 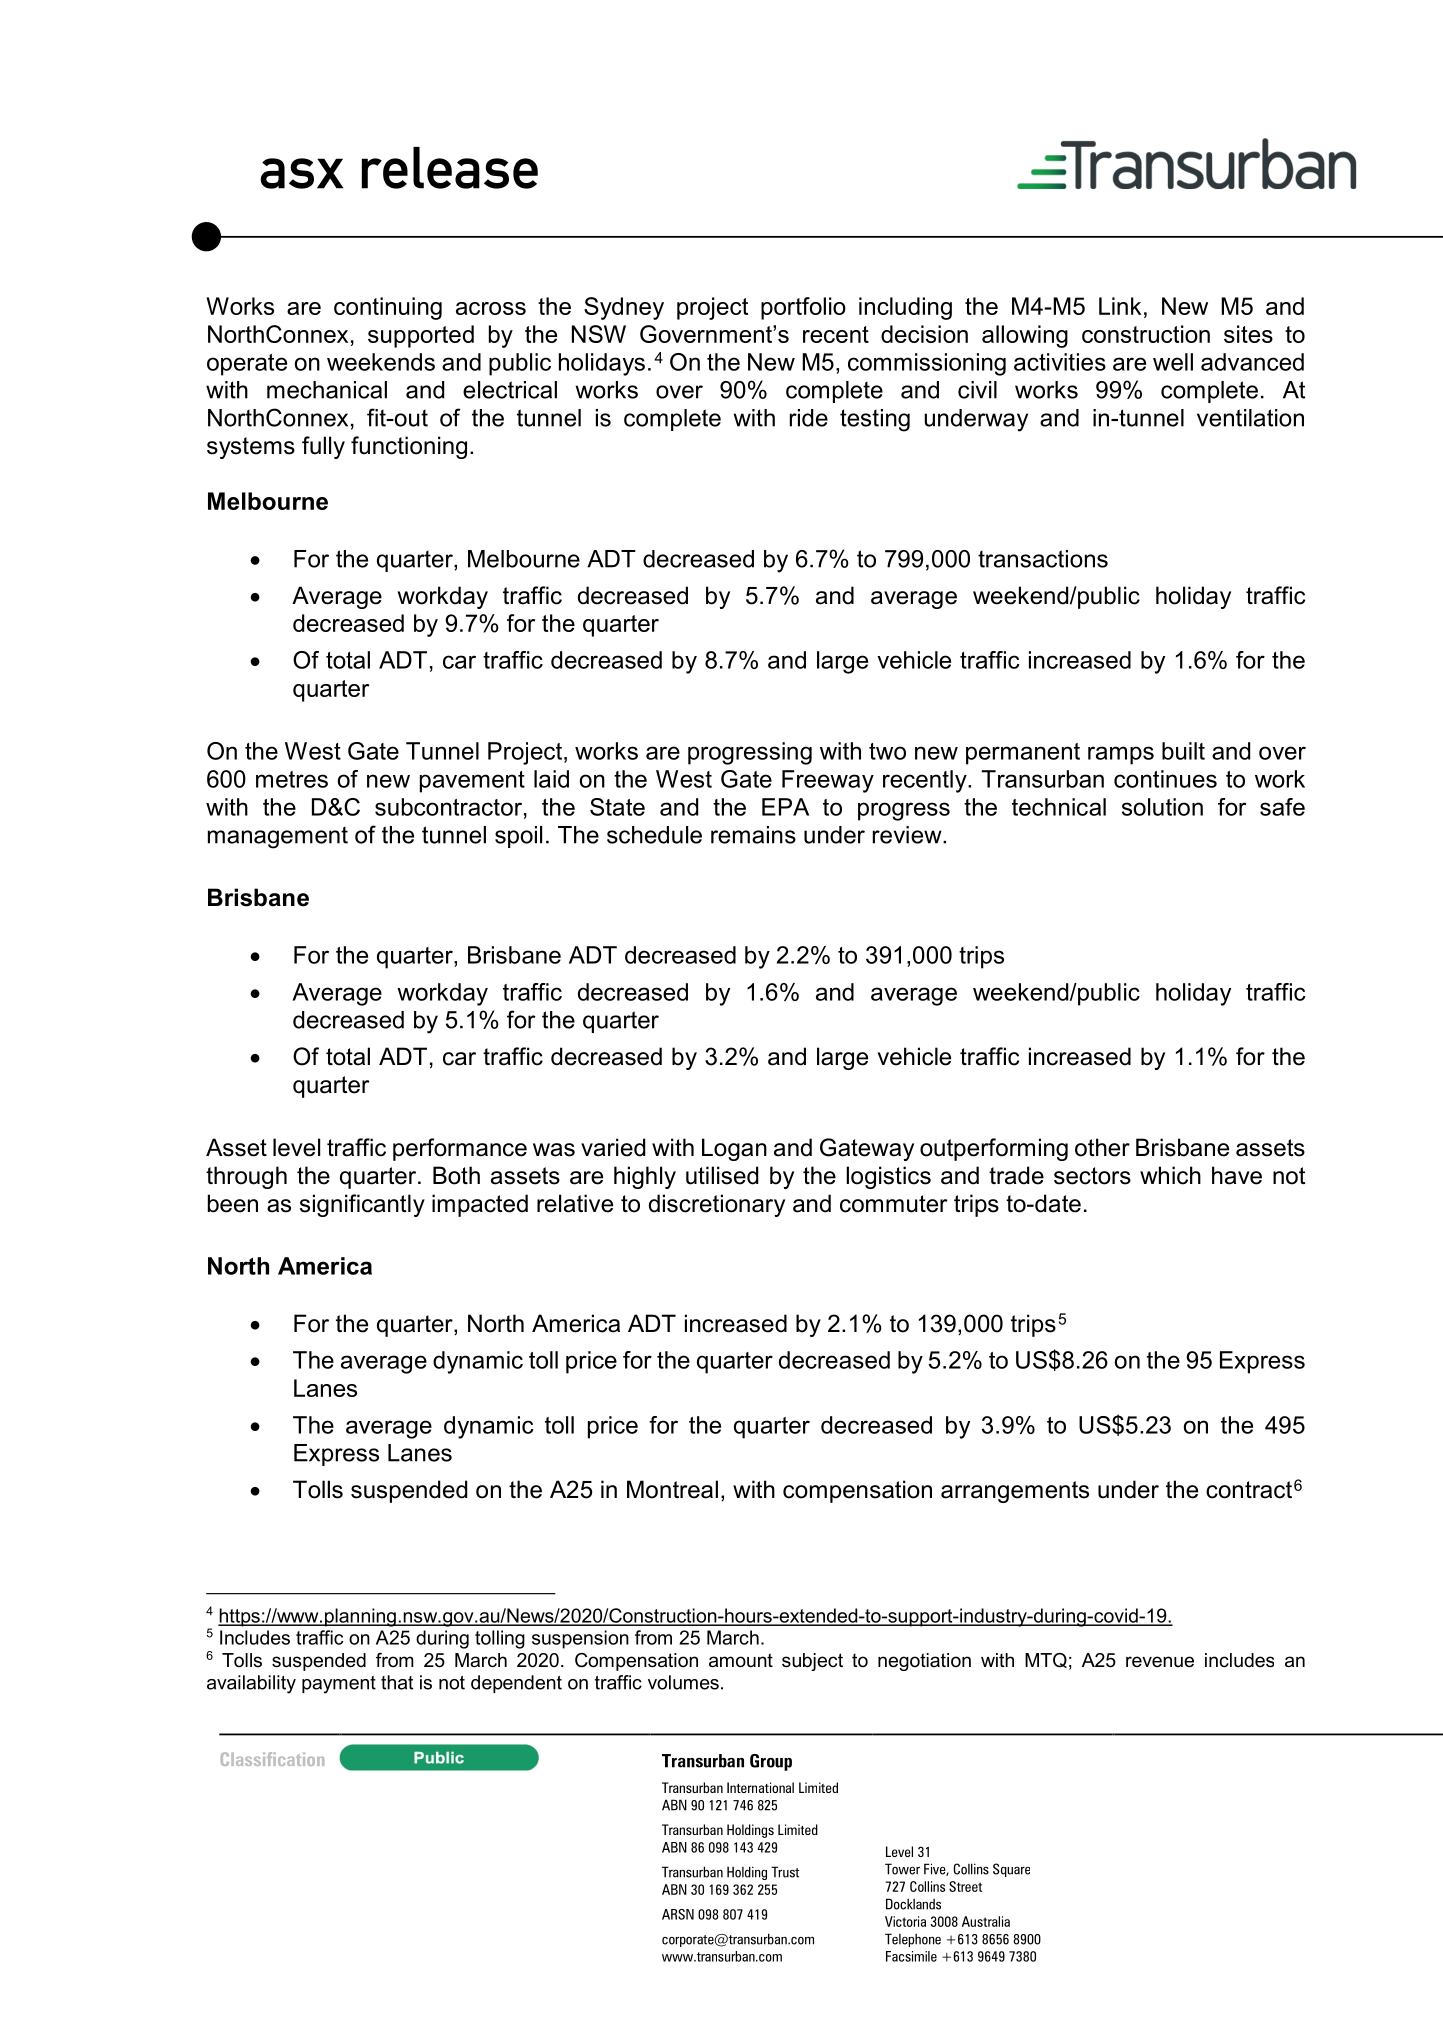 What do you see at coordinates (1015, 1492) in the screenshot?
I see `arrangements` at bounding box center [1015, 1492].
